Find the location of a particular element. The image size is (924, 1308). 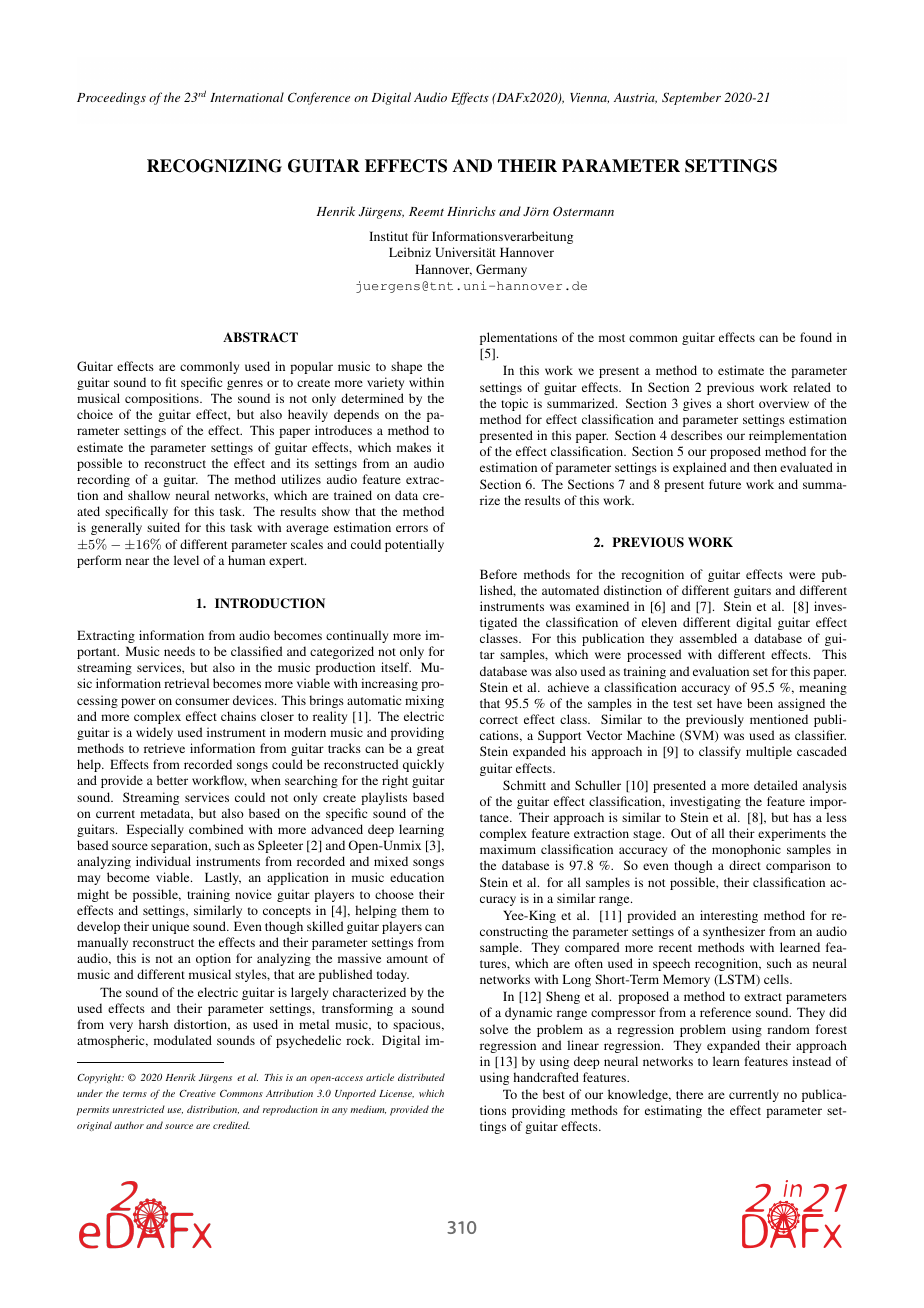

needs is located at coordinates (179, 651).
